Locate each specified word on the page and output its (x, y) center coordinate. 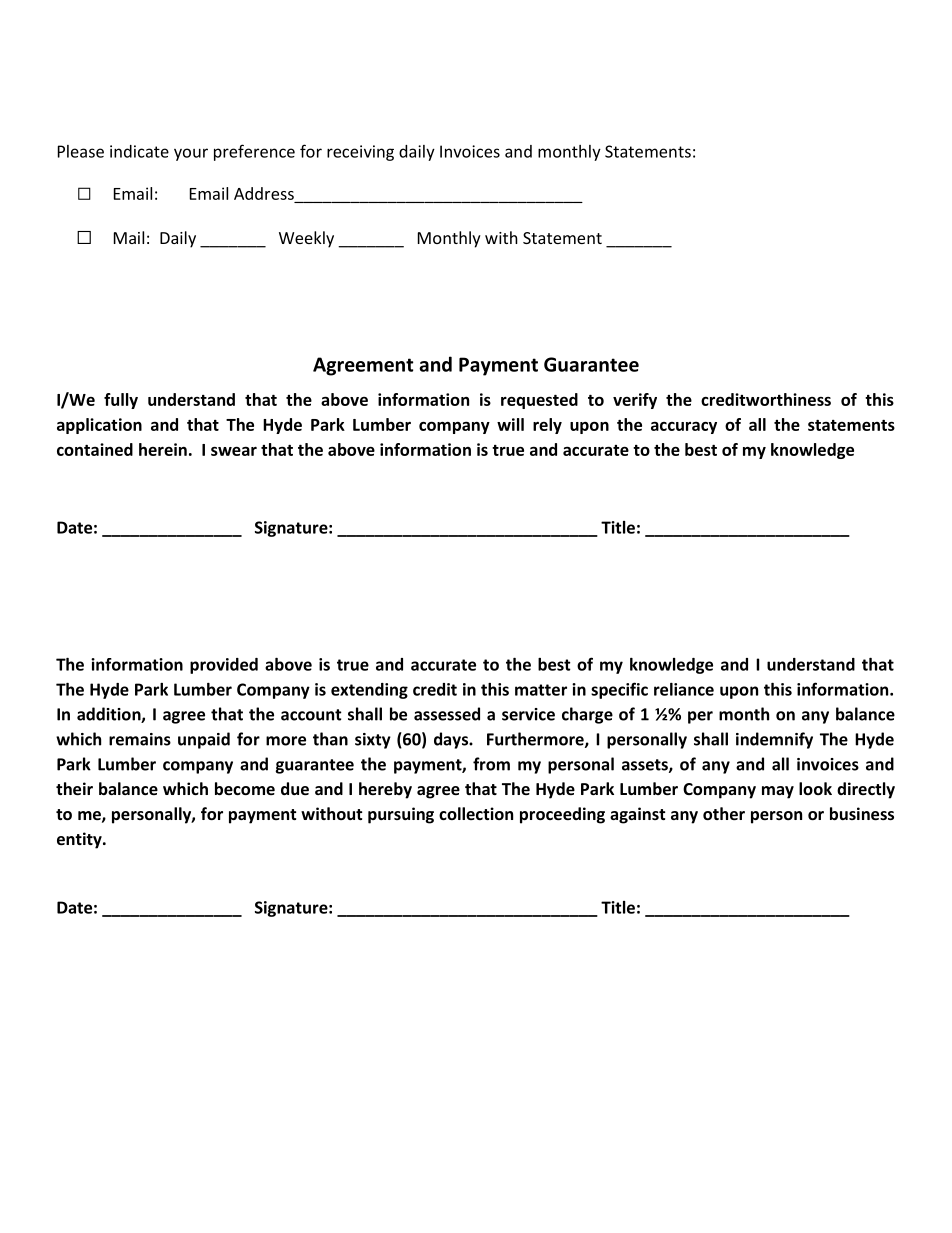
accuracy (684, 427)
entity (80, 840)
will (510, 424)
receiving (360, 153)
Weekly (306, 239)
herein (163, 449)
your (191, 154)
